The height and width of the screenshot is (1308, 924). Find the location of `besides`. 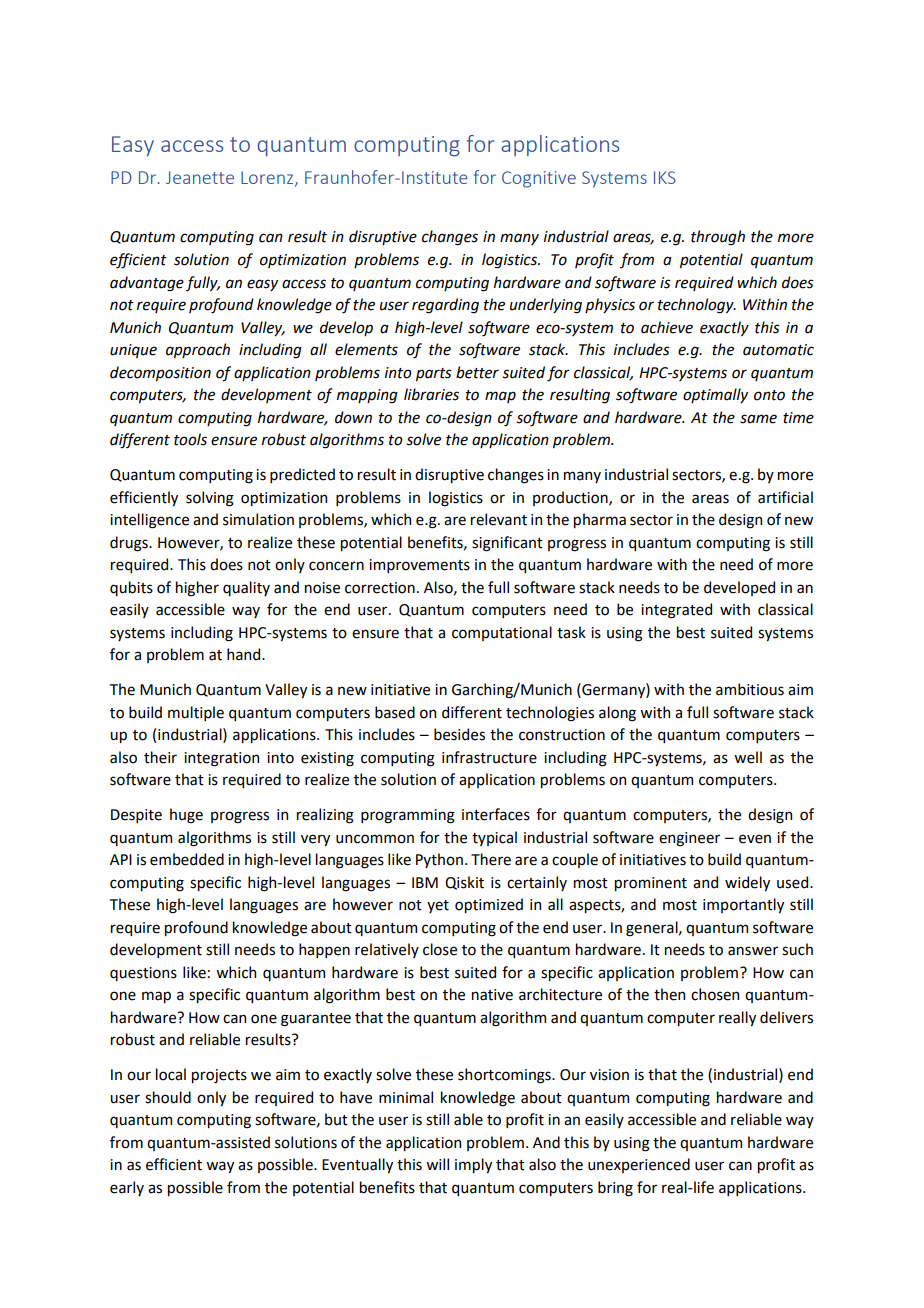

besides is located at coordinates (459, 734).
